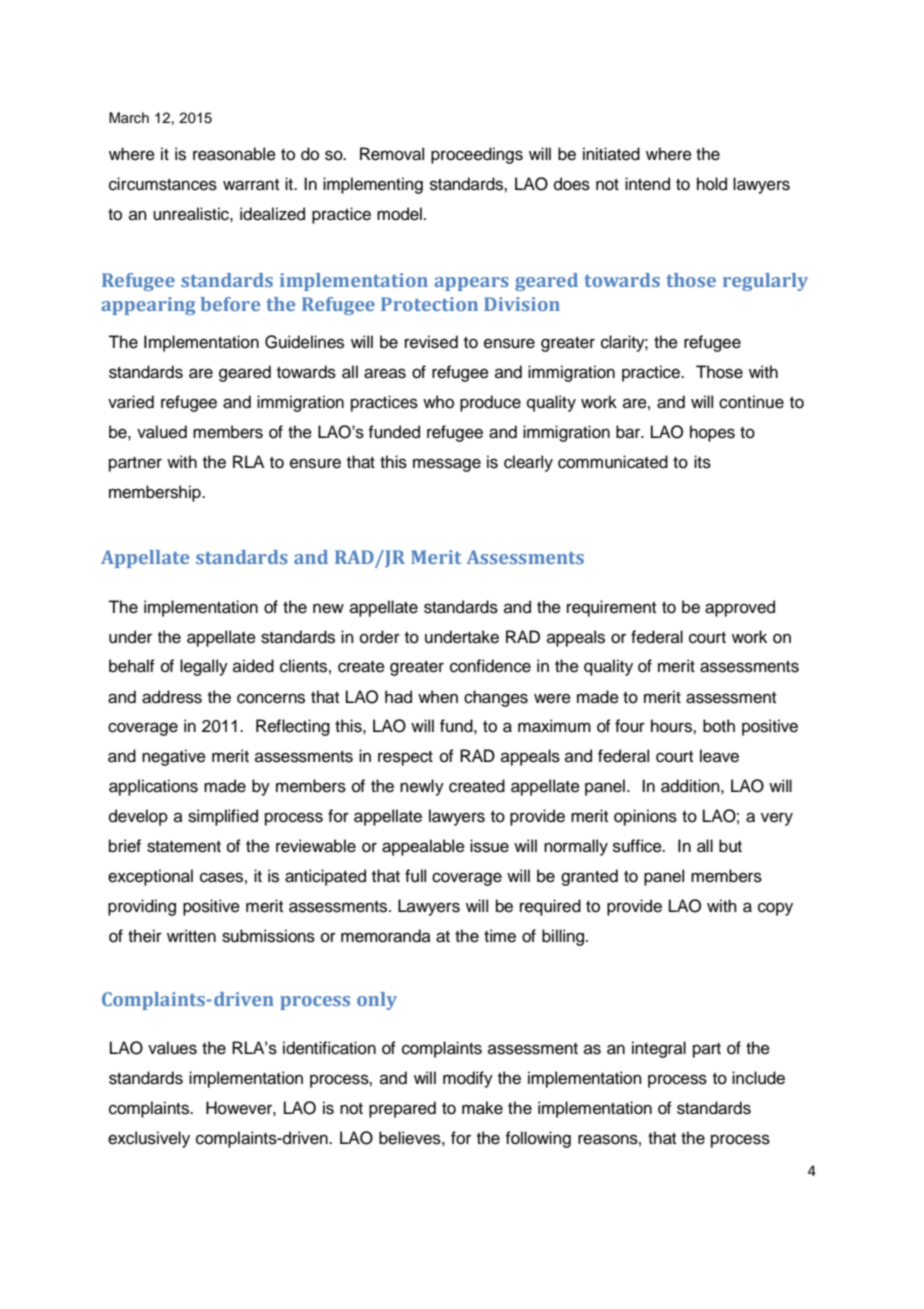 The image size is (924, 1309). What do you see at coordinates (730, 846) in the screenshot?
I see `but` at bounding box center [730, 846].
